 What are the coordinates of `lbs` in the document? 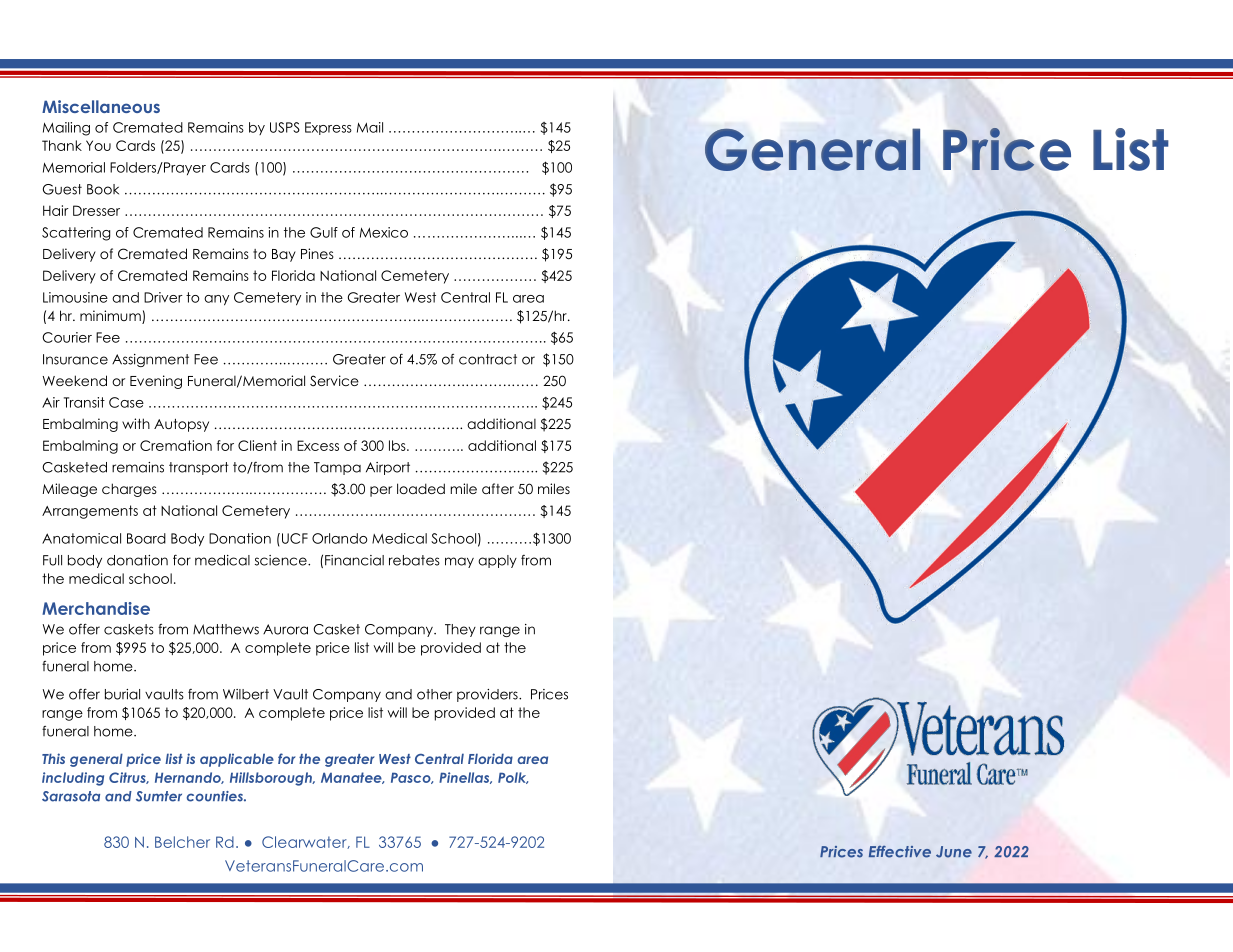 It's located at (398, 445).
